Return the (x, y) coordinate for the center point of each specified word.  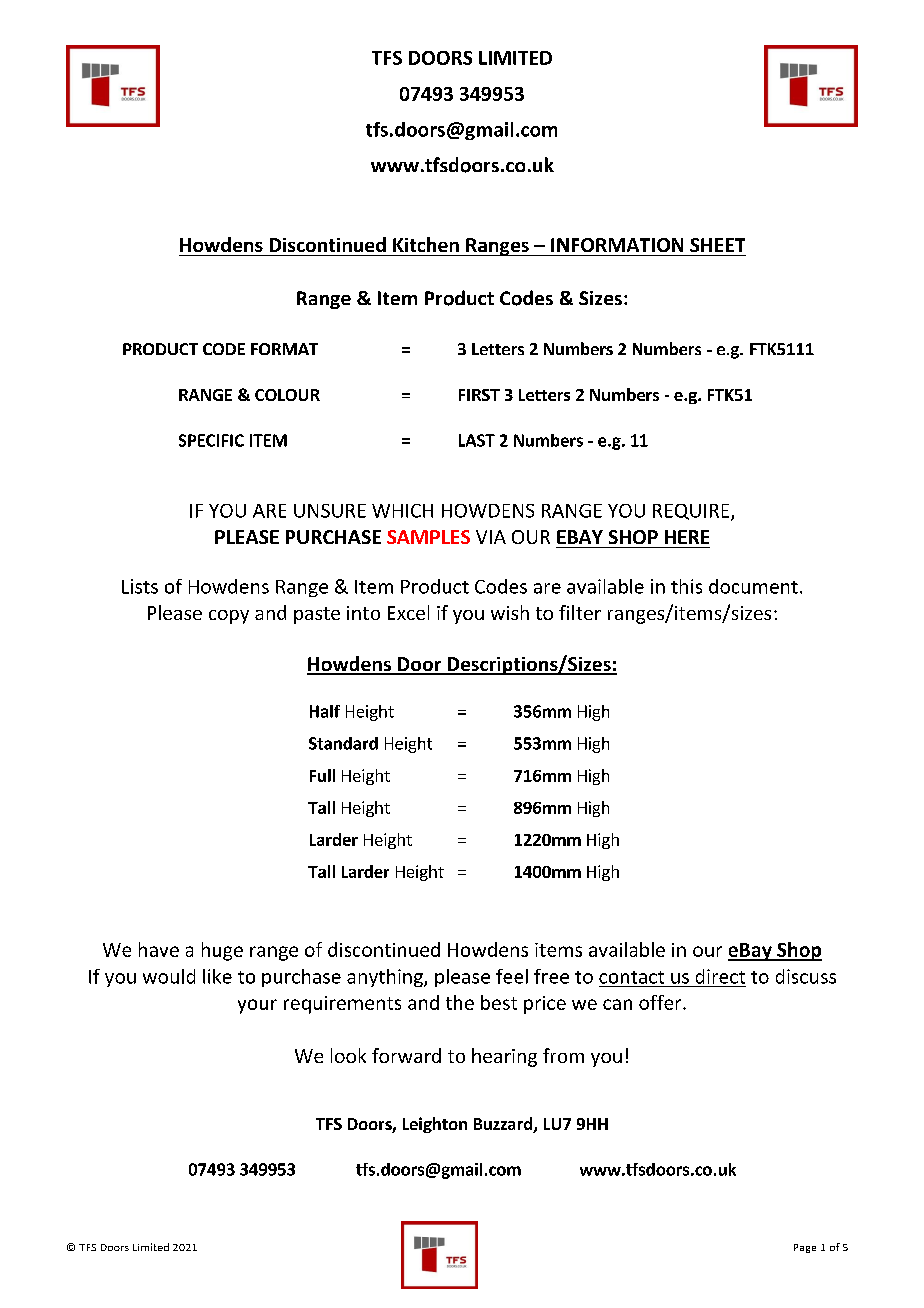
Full (322, 775)
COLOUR (287, 395)
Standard (343, 743)
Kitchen (426, 244)
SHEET (717, 245)
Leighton (435, 1125)
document (753, 586)
